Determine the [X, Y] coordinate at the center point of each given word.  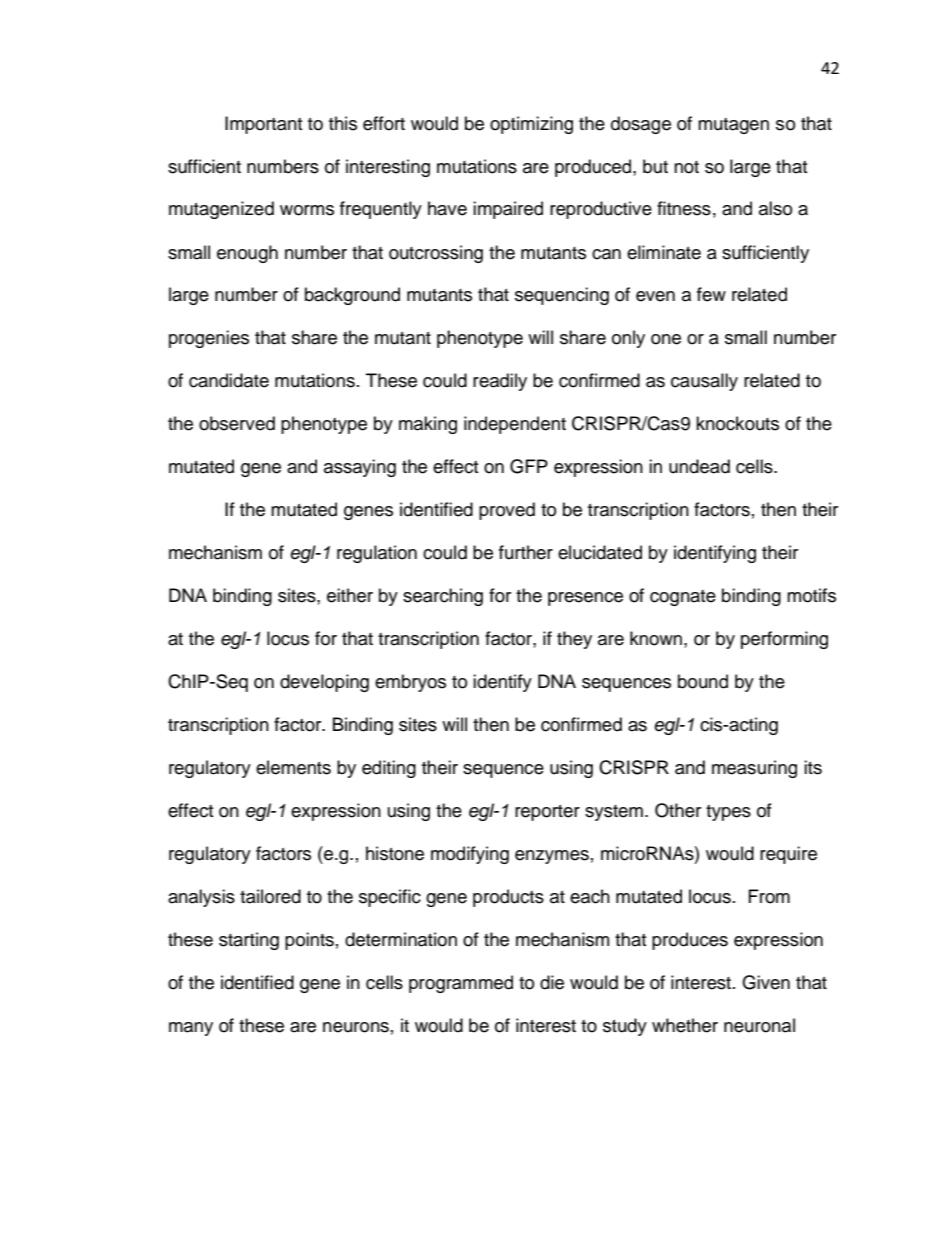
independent [515, 425]
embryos [410, 683]
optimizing [531, 125]
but [655, 166]
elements [293, 767]
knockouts [737, 423]
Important [263, 125]
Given [766, 982]
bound [703, 681]
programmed [461, 984]
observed [237, 423]
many [191, 1029]
